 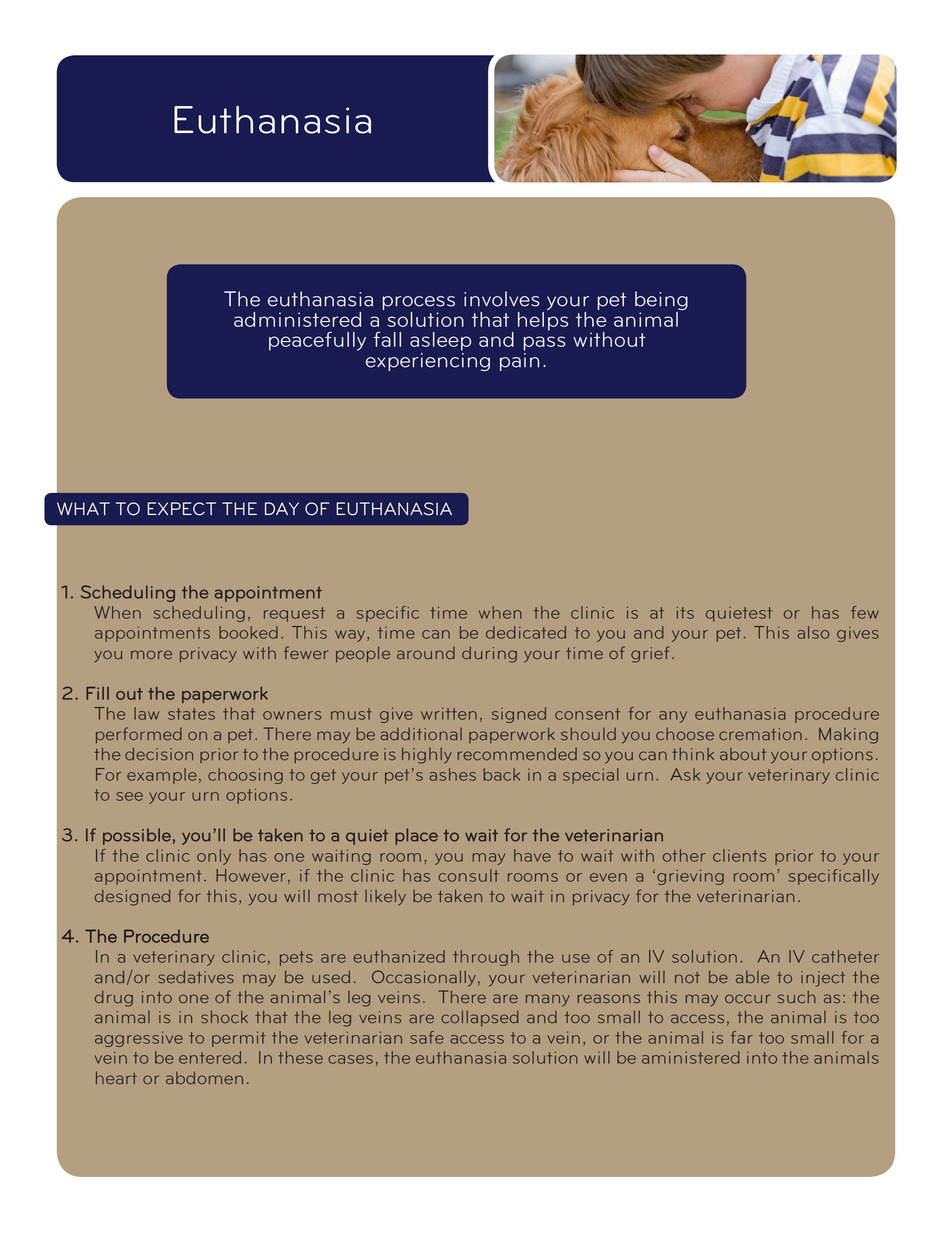 I want to click on written, so click(x=449, y=714).
